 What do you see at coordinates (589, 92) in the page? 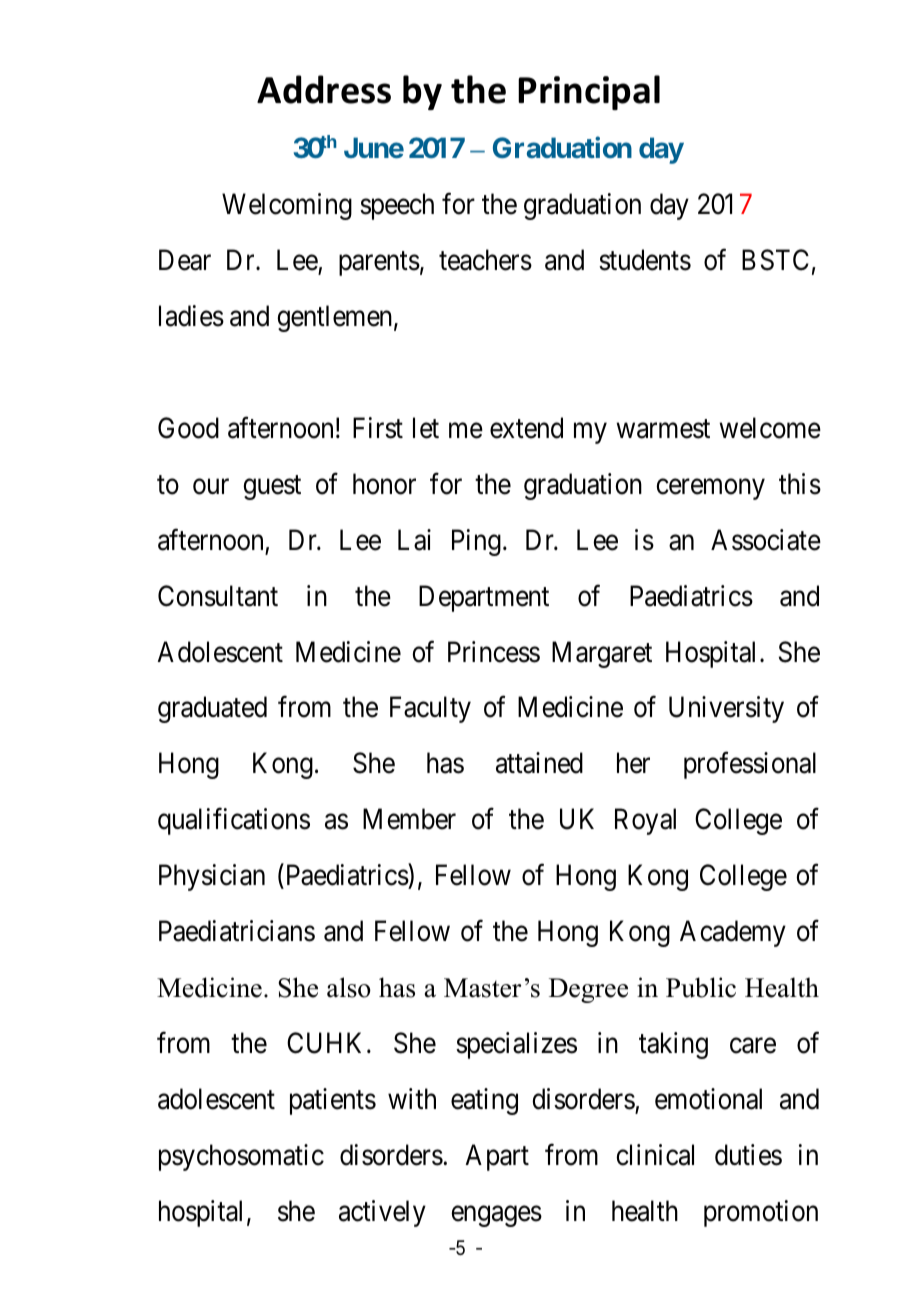
I see `Principal` at bounding box center [589, 92].
